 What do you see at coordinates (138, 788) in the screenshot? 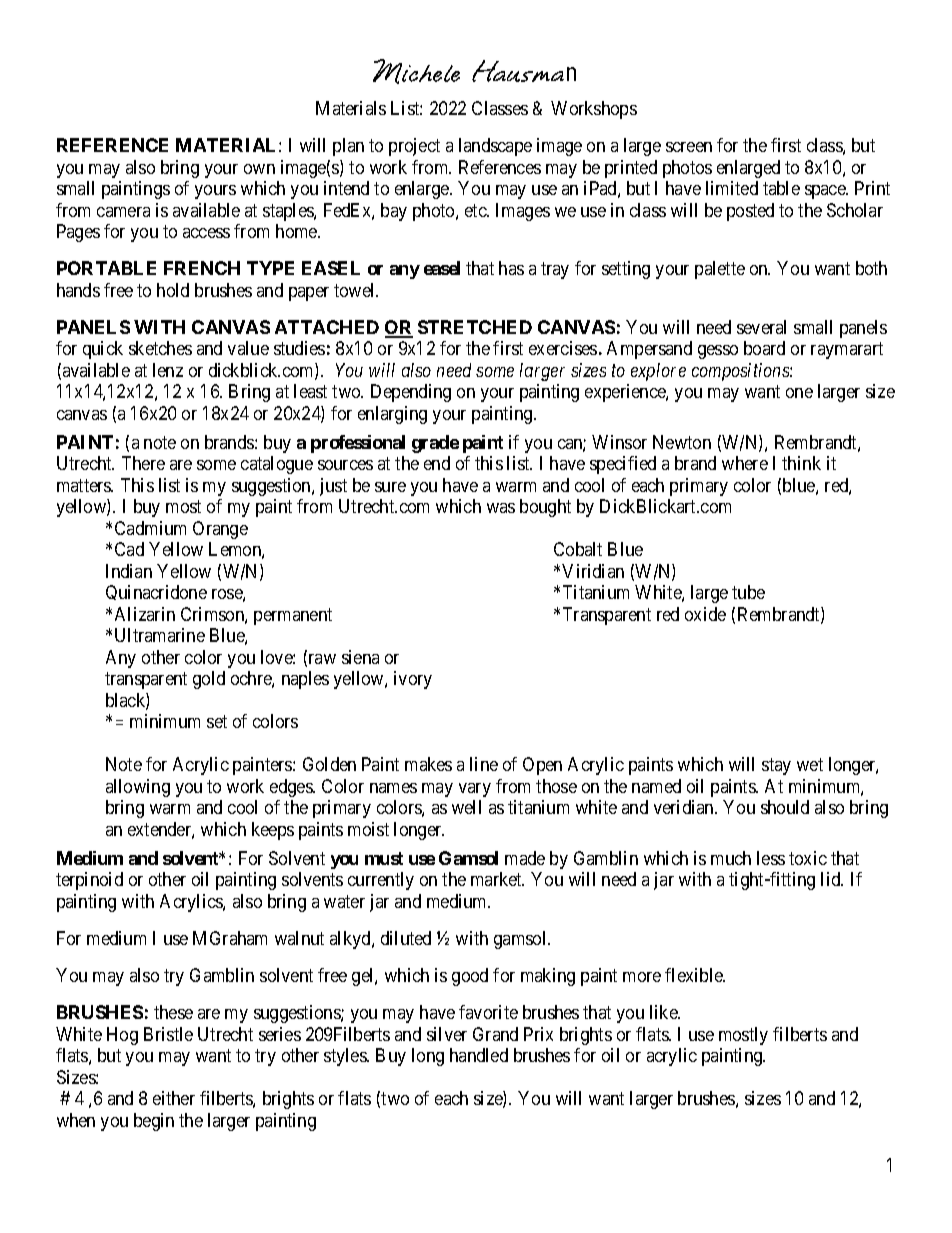
I see `allowing` at bounding box center [138, 788].
